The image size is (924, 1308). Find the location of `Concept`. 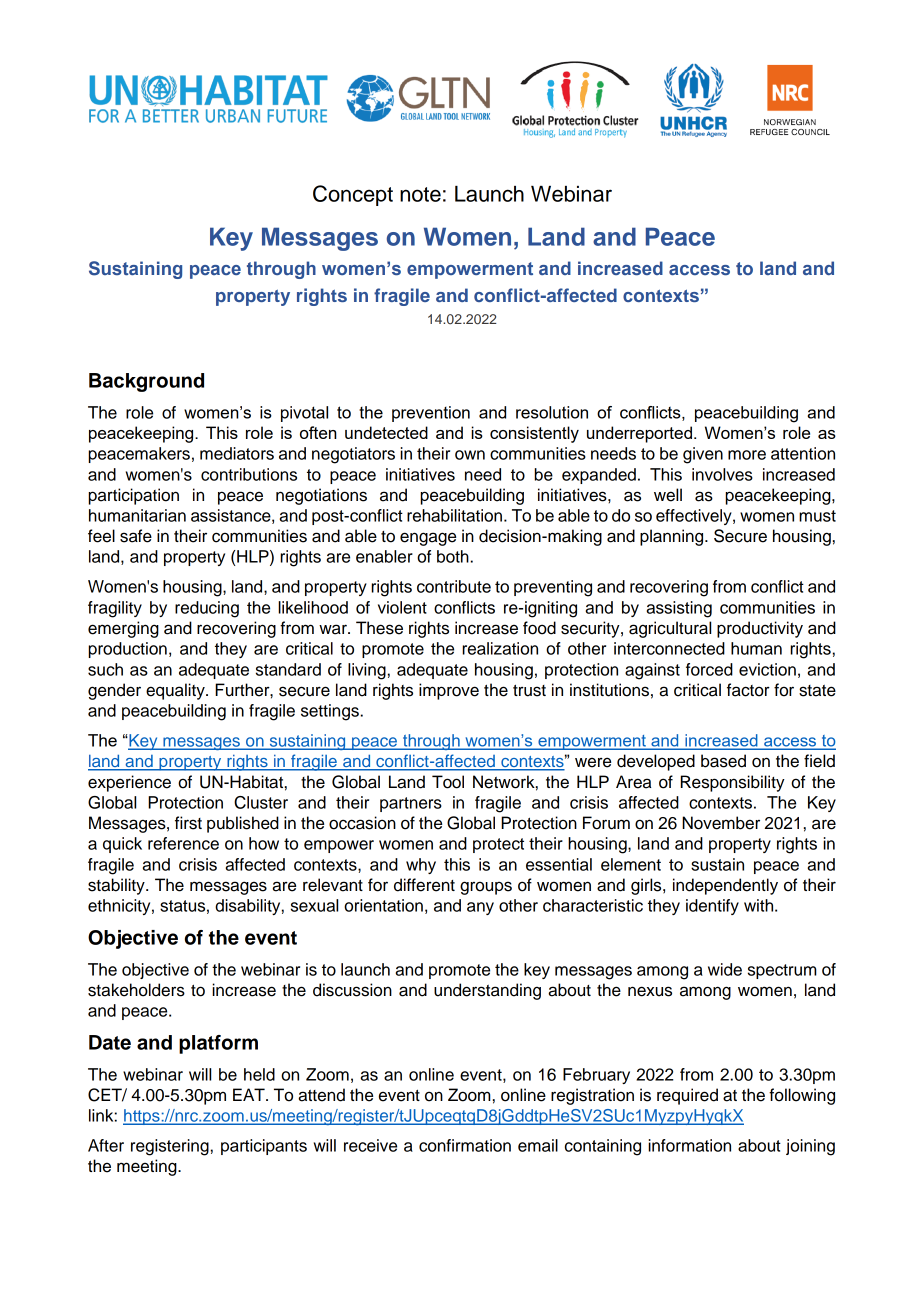

Concept is located at coordinates (353, 195).
